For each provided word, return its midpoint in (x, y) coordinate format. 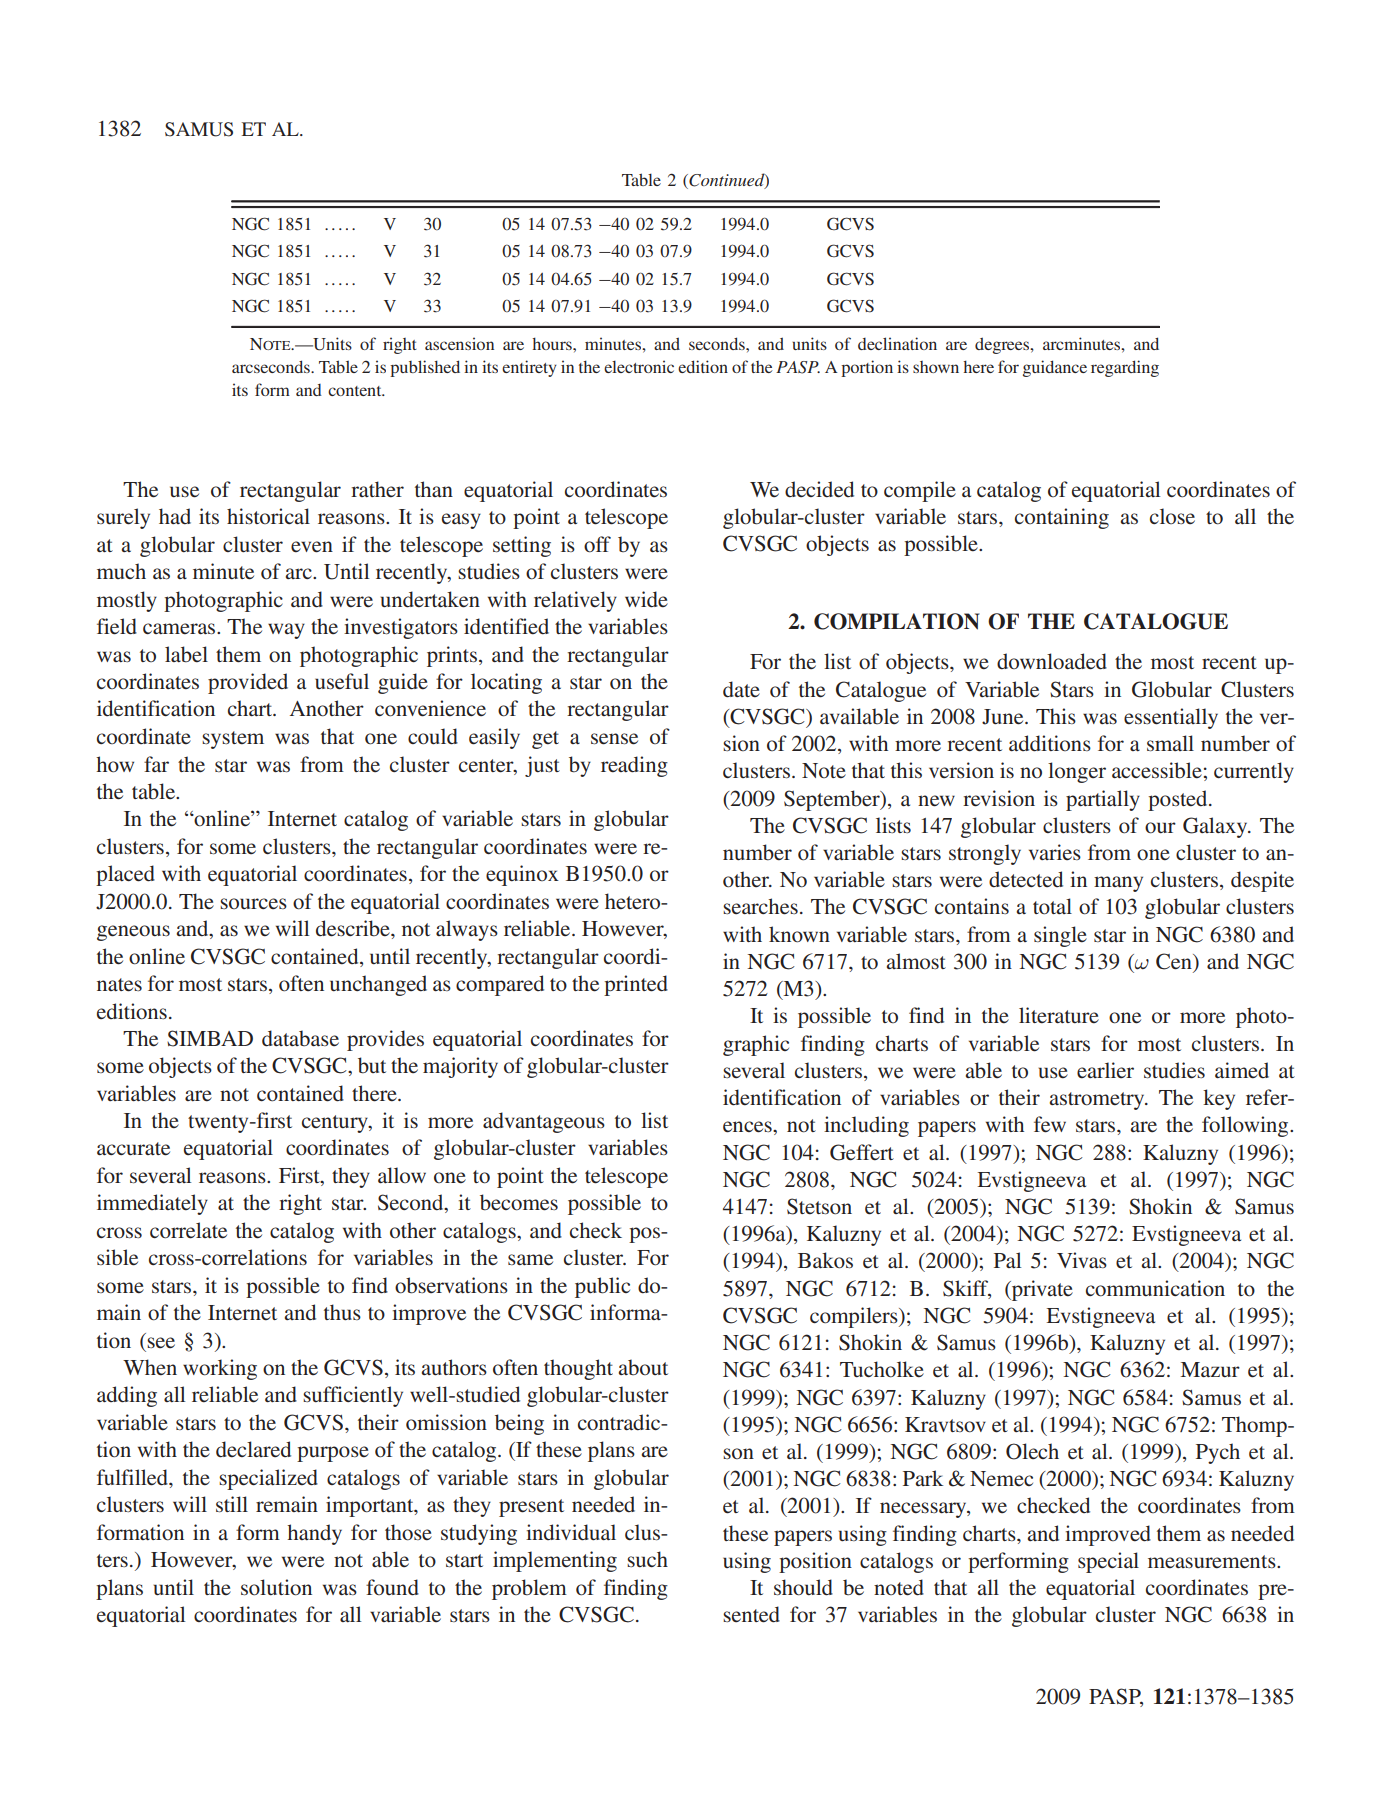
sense (614, 739)
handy (314, 1534)
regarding (1125, 368)
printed (636, 985)
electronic (639, 366)
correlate (188, 1230)
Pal (1007, 1260)
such (647, 1559)
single (1060, 936)
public (602, 1287)
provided (248, 683)
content (356, 391)
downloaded (1052, 661)
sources (253, 903)
